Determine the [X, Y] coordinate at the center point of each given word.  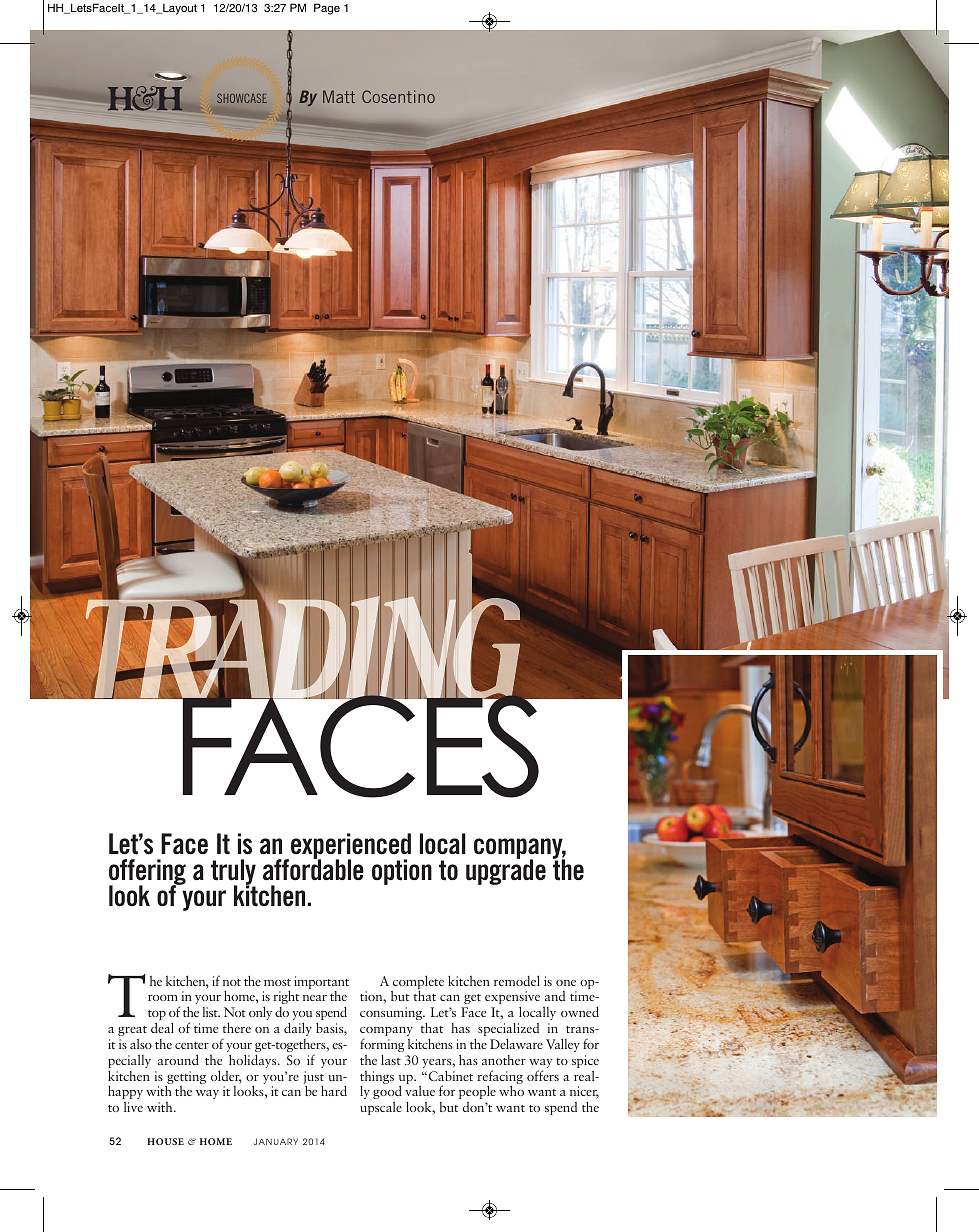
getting [185, 1079]
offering [147, 873]
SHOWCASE [242, 98]
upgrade [506, 871]
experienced [351, 847]
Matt [339, 96]
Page [327, 9]
